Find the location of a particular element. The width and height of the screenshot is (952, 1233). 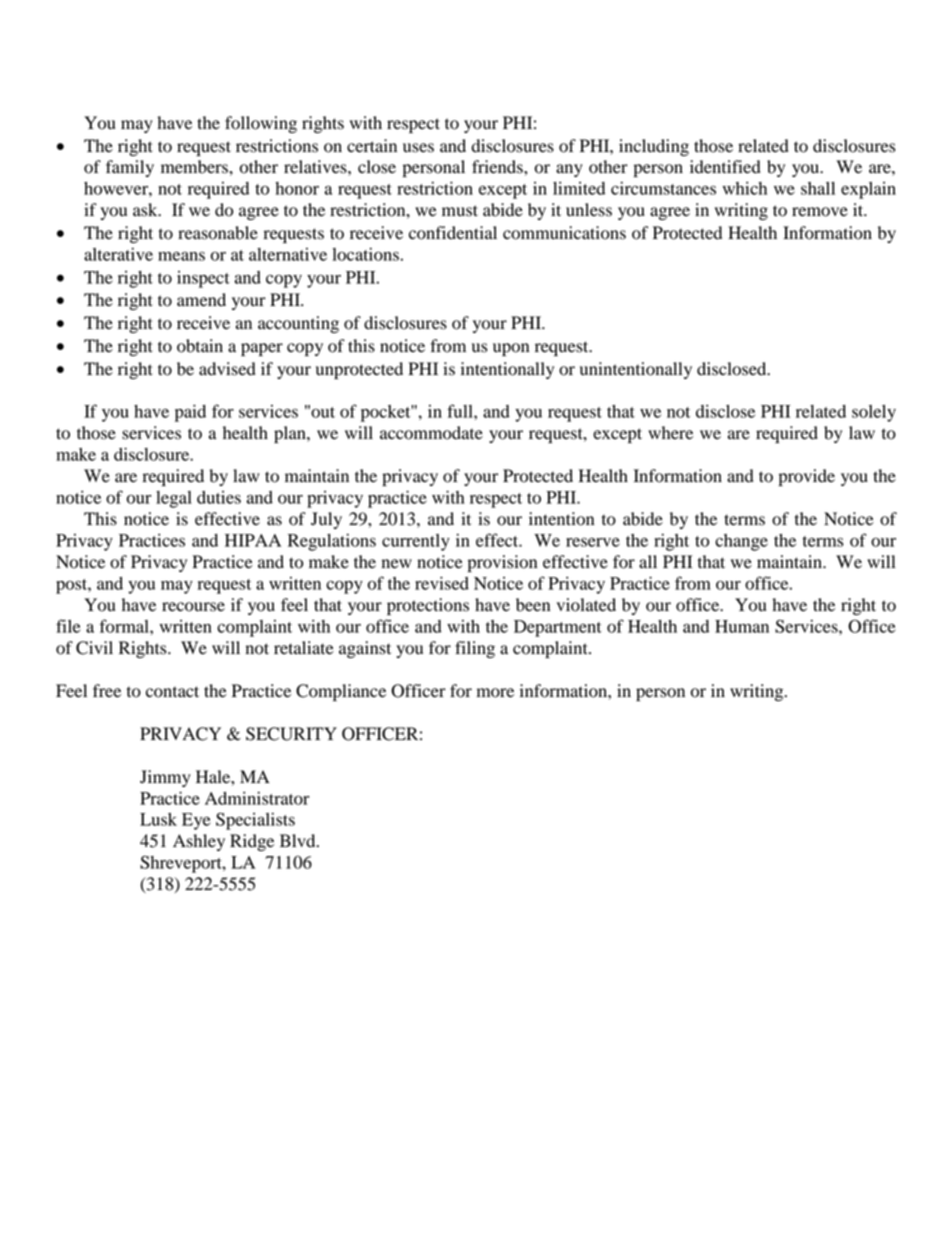

provide is located at coordinates (807, 477).
